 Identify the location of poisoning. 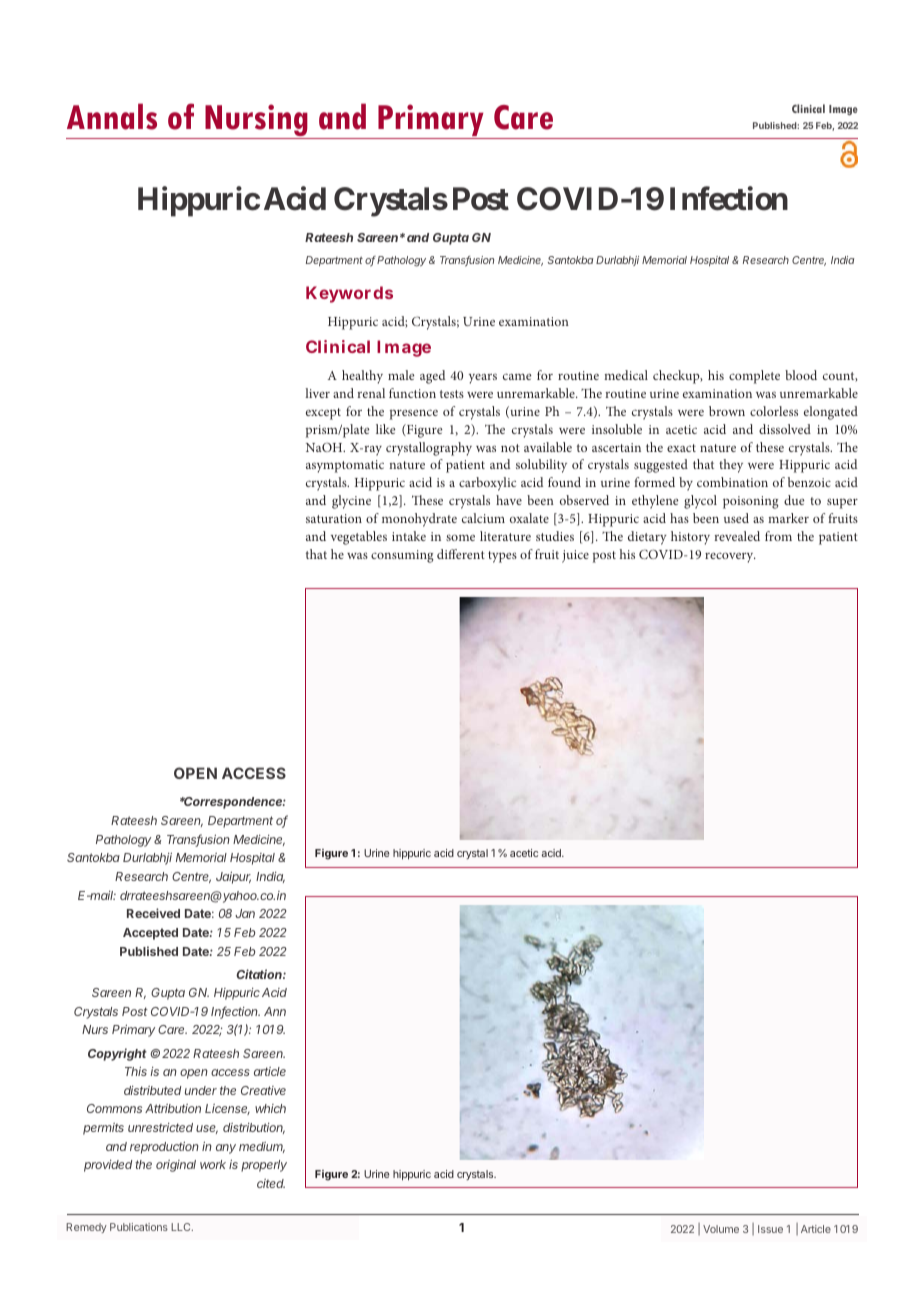
(751, 502).
